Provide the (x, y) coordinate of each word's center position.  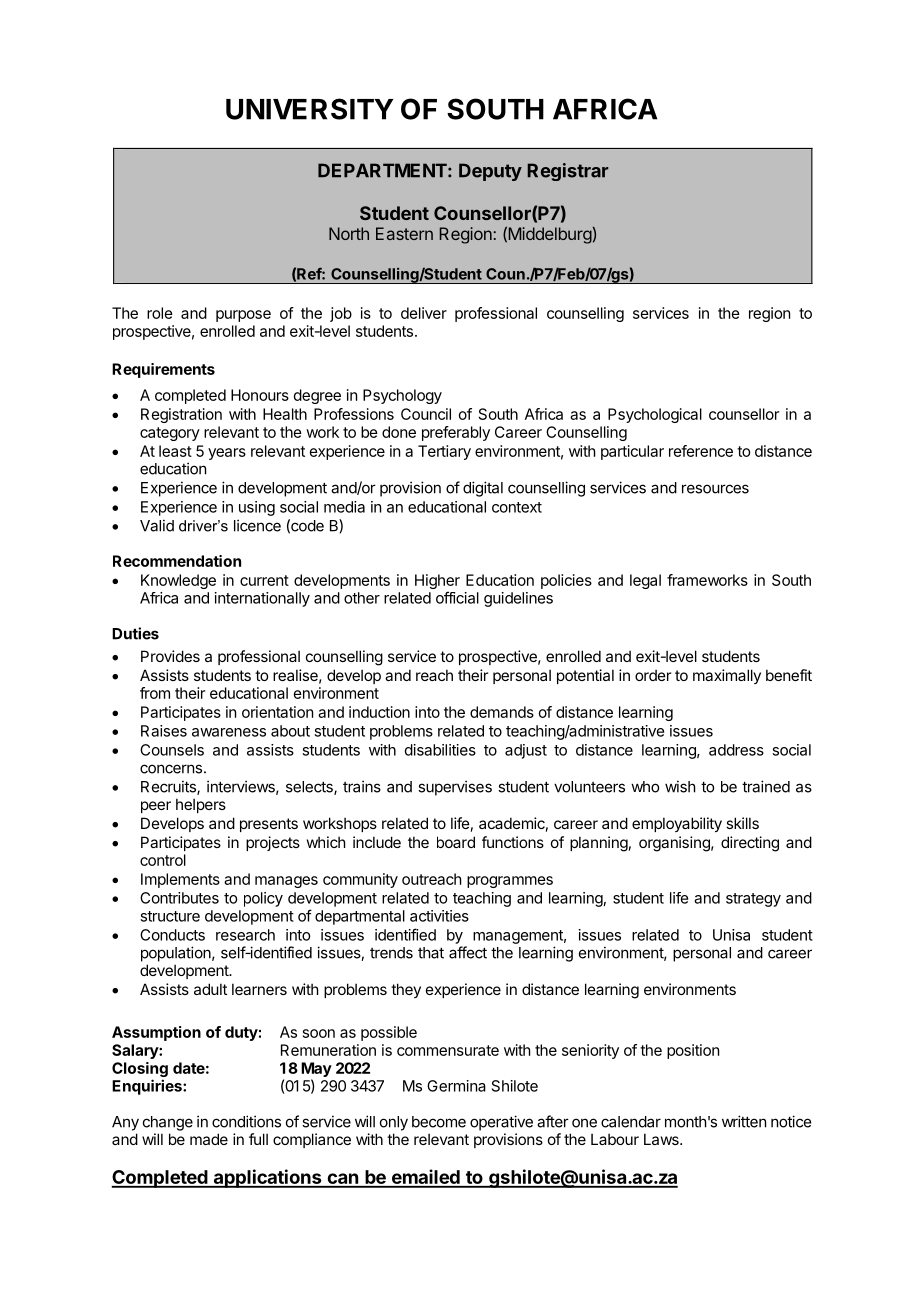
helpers (201, 805)
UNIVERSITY (309, 109)
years (227, 454)
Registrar (567, 172)
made (209, 1139)
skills (742, 823)
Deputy (490, 172)
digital (483, 489)
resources (715, 489)
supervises (455, 788)
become (439, 1122)
